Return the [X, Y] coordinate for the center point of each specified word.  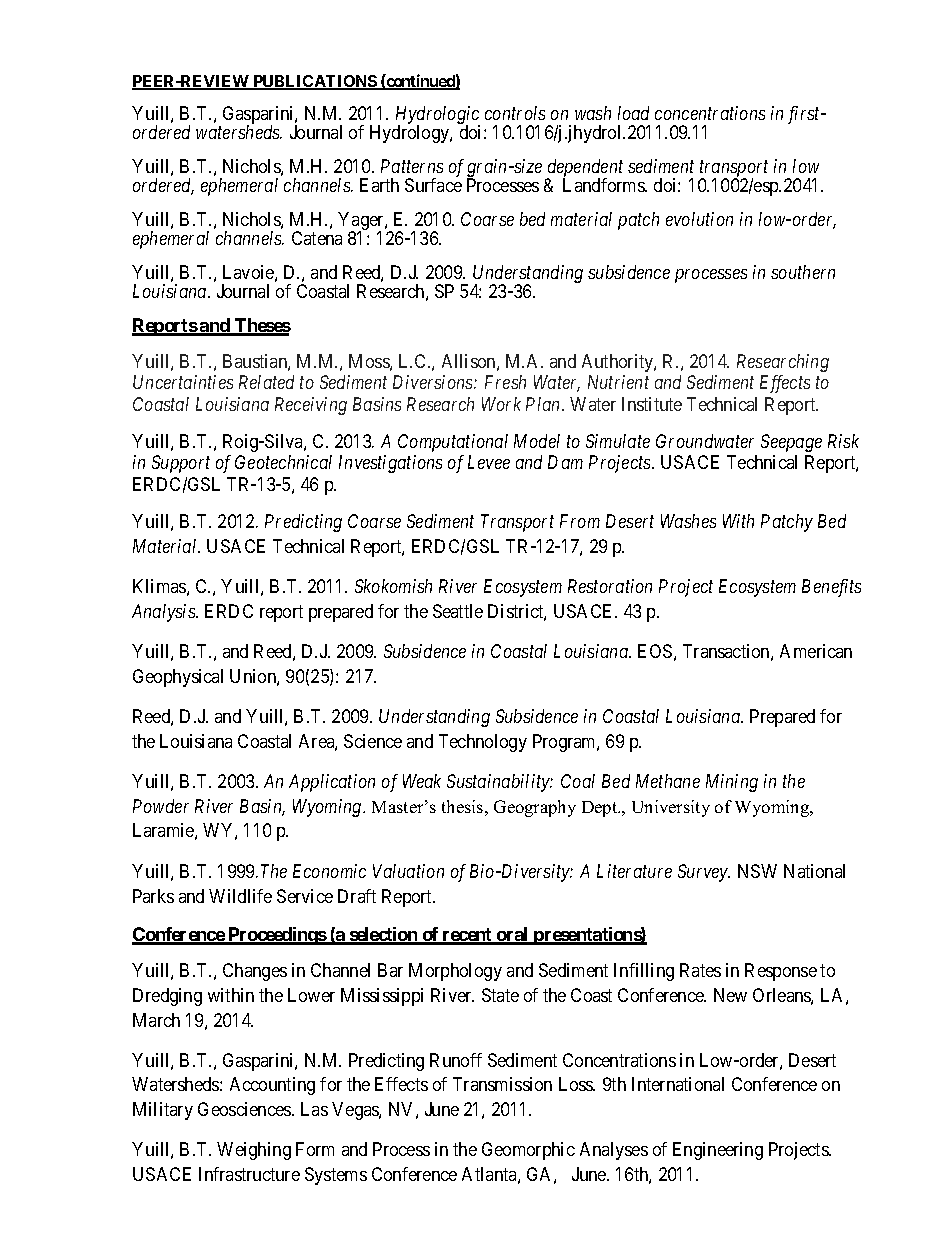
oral [513, 935]
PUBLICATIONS [315, 82]
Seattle [458, 611]
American [816, 651]
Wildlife [240, 896]
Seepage [791, 443]
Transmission [502, 1084]
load [633, 113]
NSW [757, 871]
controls [515, 113]
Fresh [505, 382]
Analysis [164, 613]
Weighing [254, 1151]
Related [266, 382]
